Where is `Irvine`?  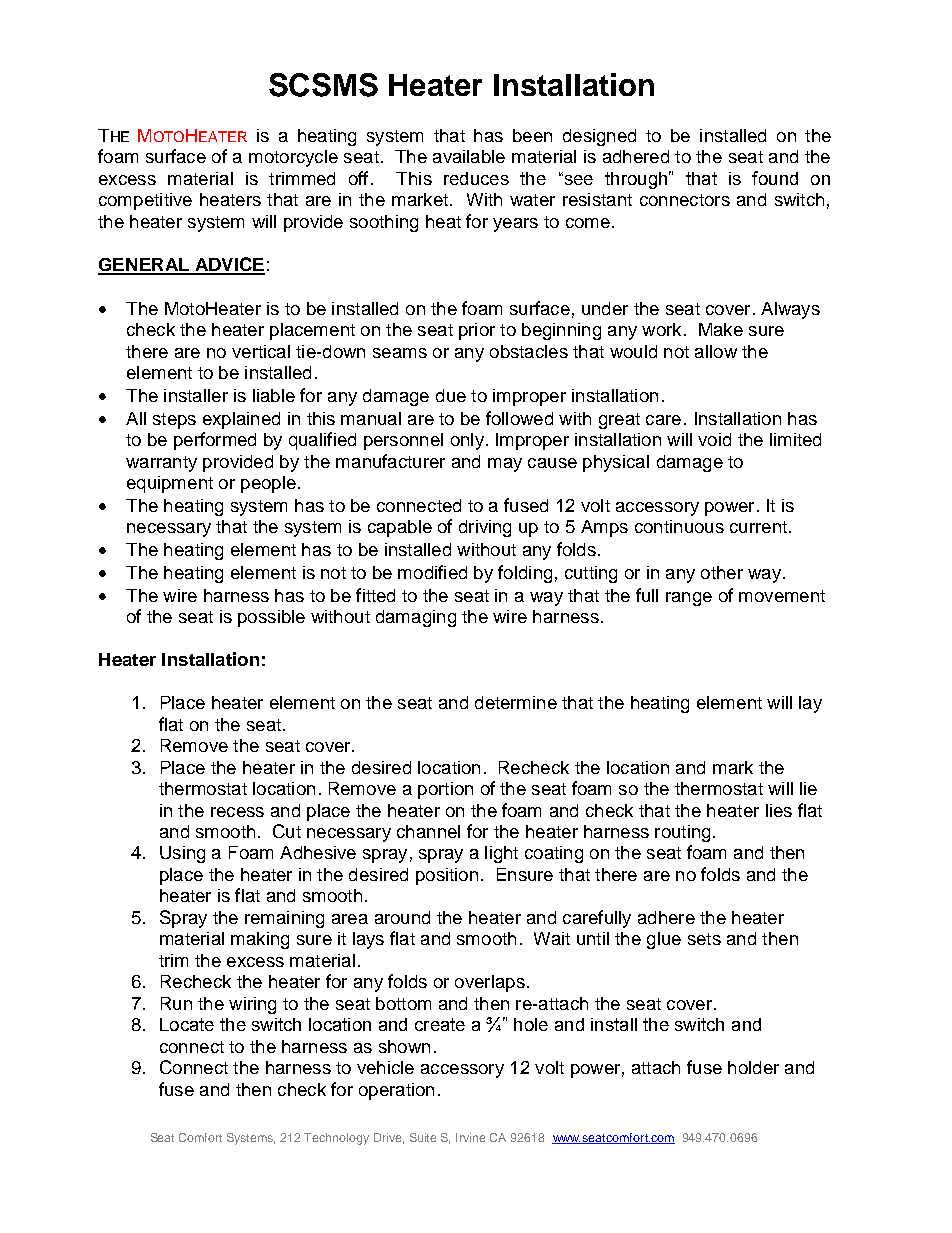
Irvine is located at coordinates (470, 1137).
